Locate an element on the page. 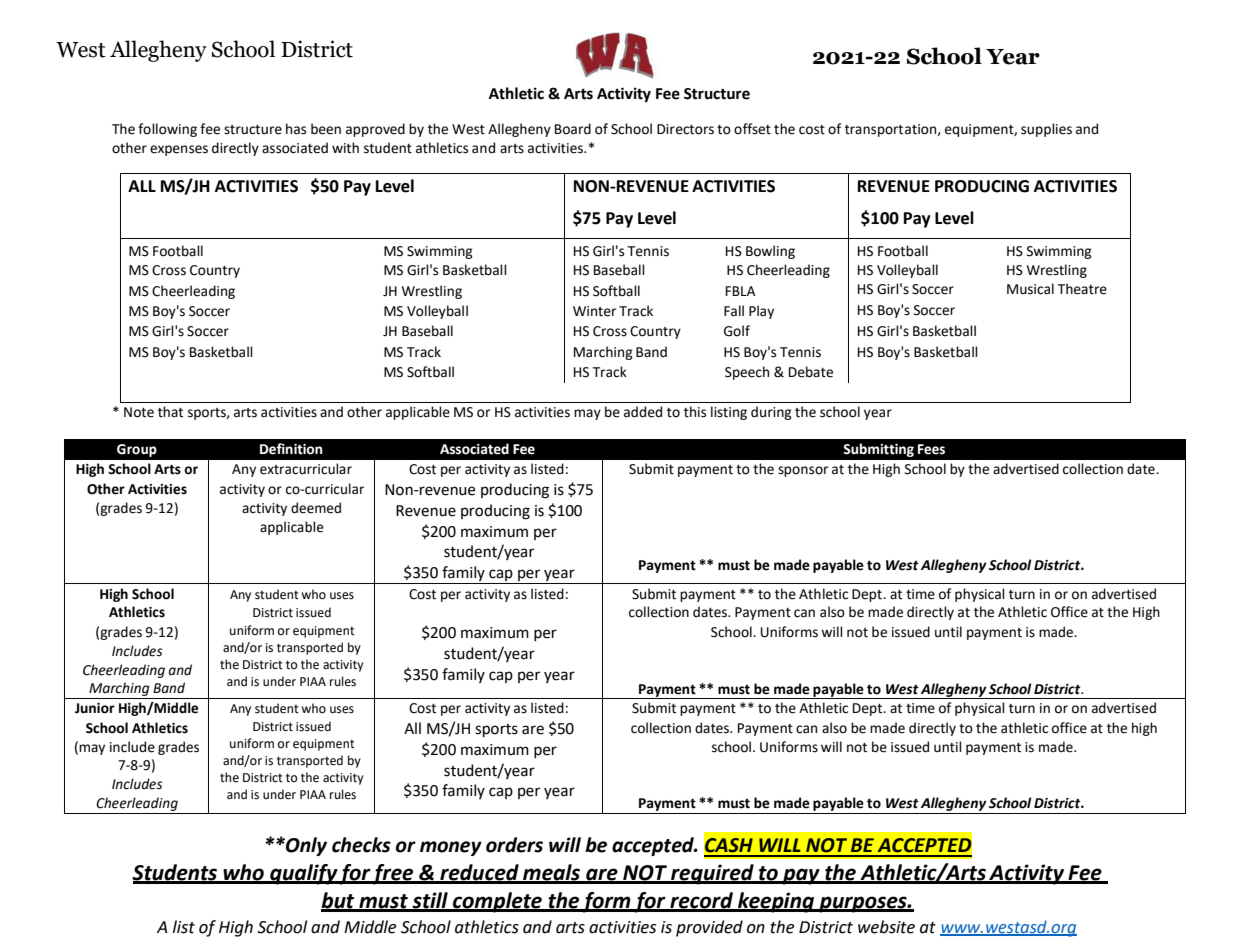  supplies is located at coordinates (1046, 130).
